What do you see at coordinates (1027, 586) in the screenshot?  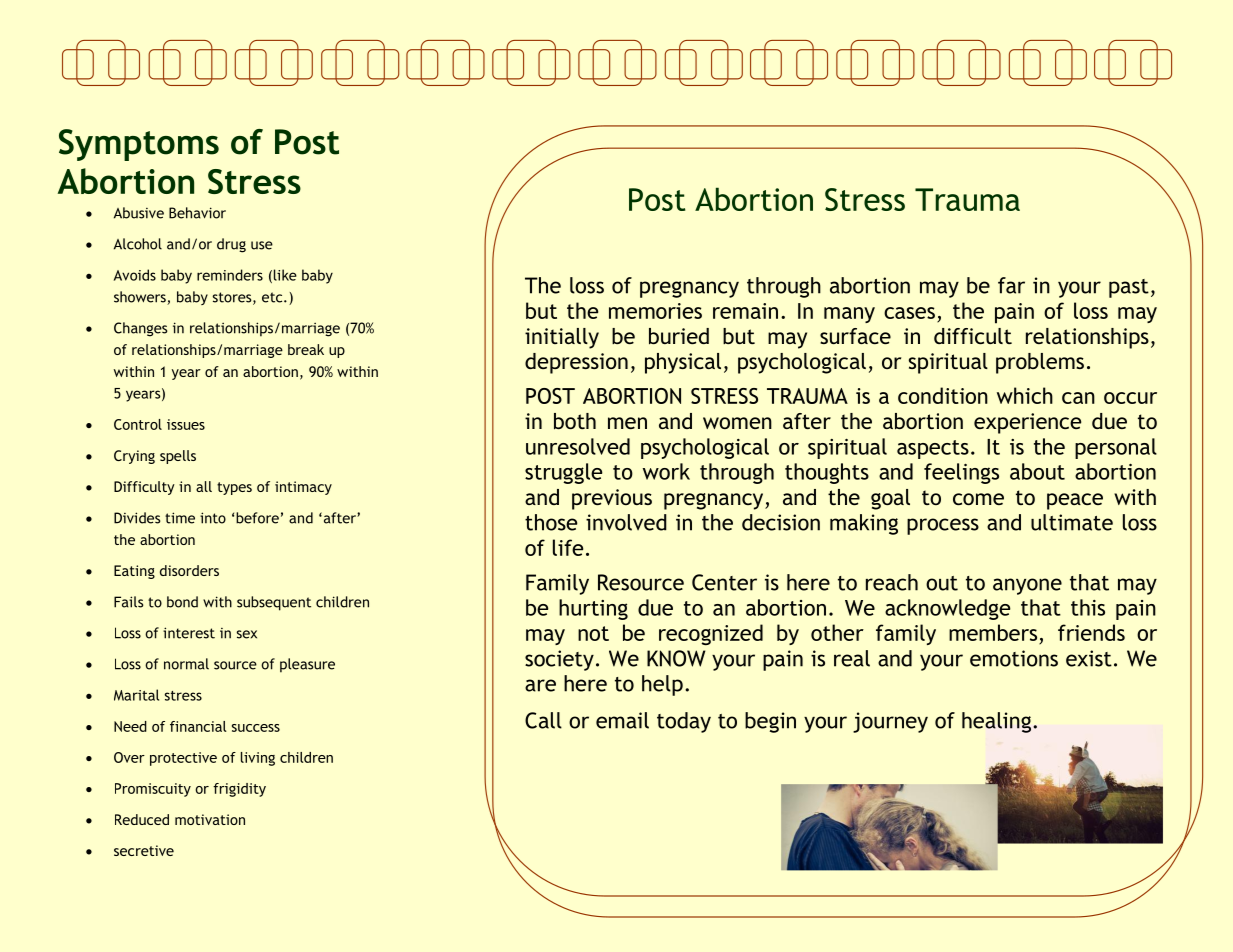 I see `anyone` at bounding box center [1027, 586].
